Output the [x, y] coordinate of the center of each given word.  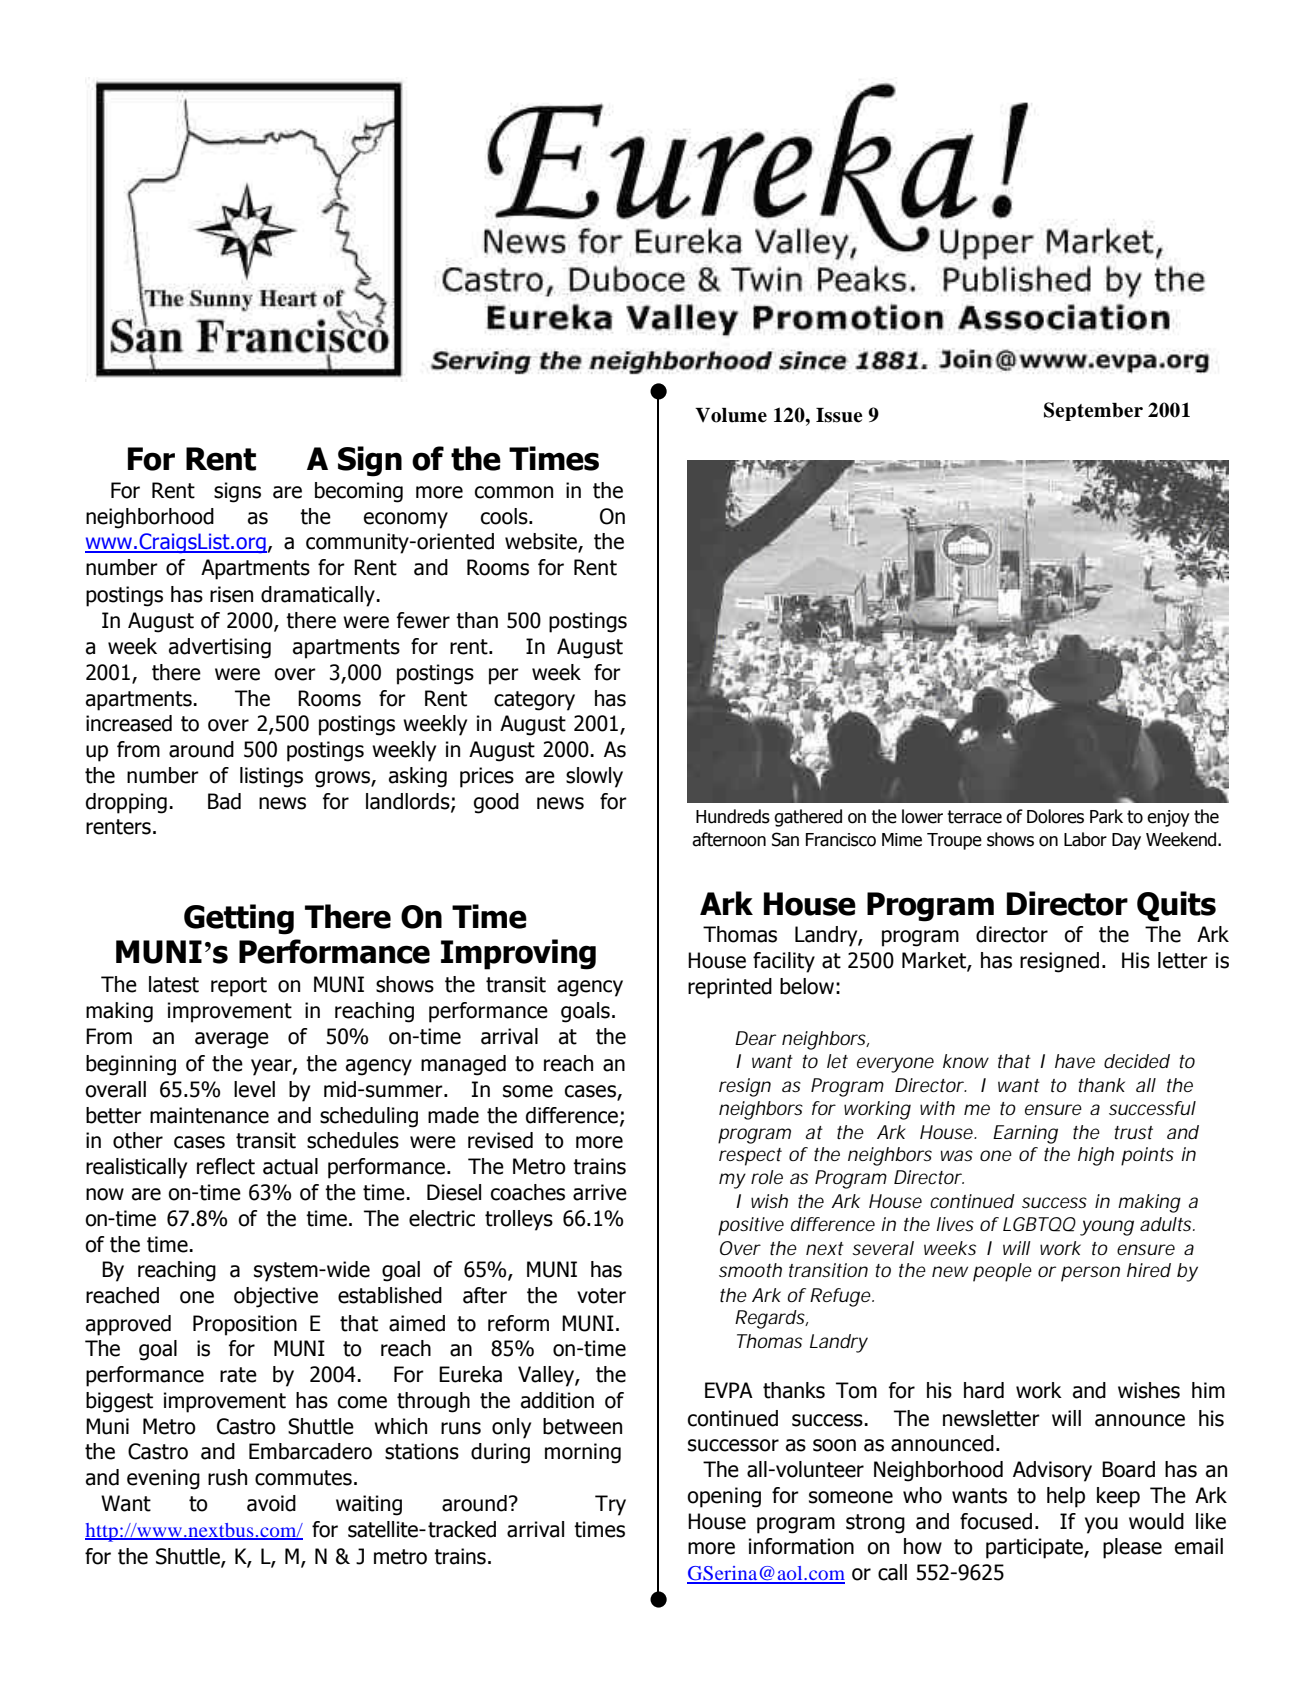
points [1147, 1156]
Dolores [1055, 816]
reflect [226, 1166]
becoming [359, 492]
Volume [731, 415]
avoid [271, 1503]
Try [610, 1505]
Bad [224, 801]
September [1093, 411]
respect [750, 1157]
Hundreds [733, 816]
